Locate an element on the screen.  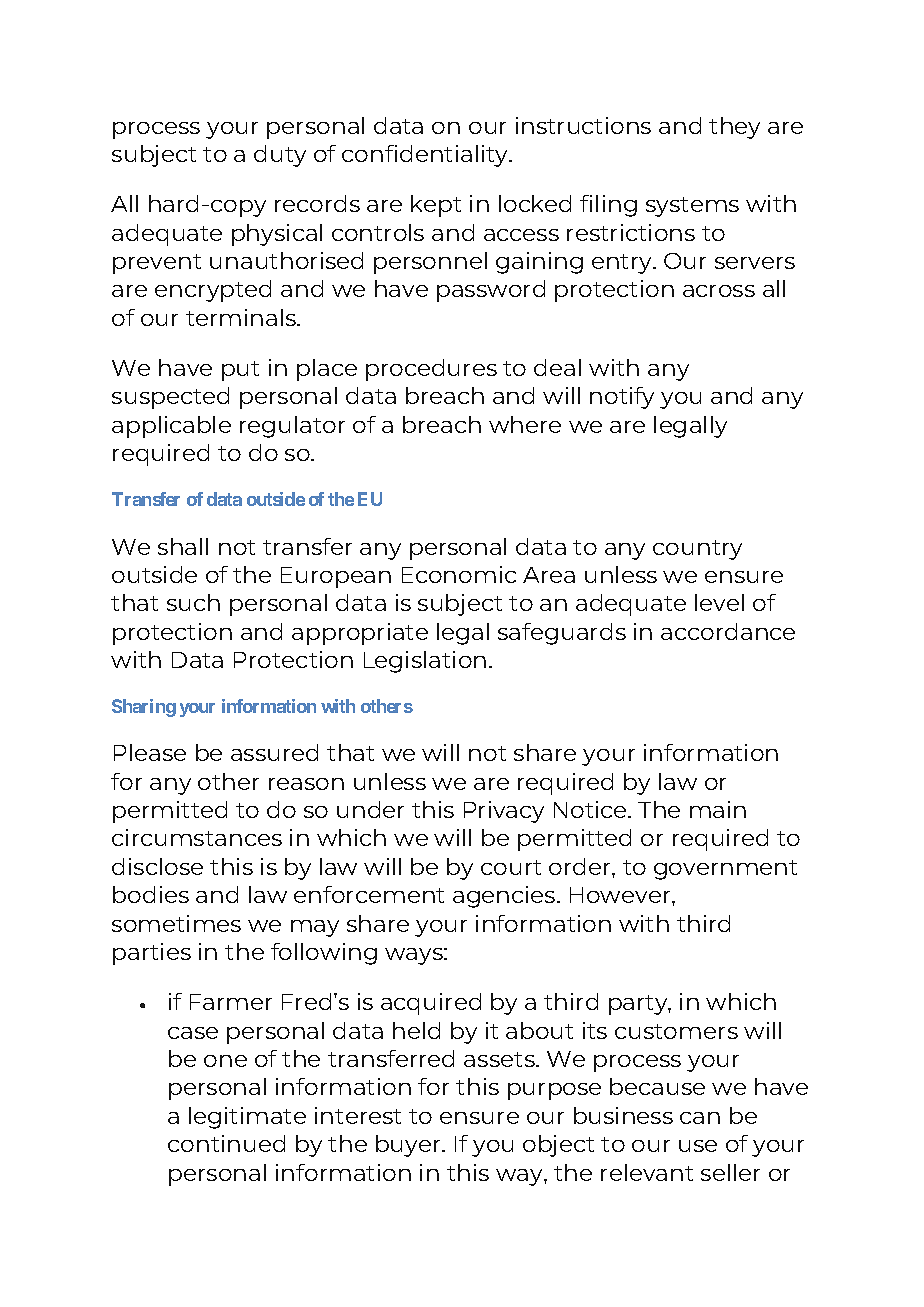
such is located at coordinates (193, 602).
